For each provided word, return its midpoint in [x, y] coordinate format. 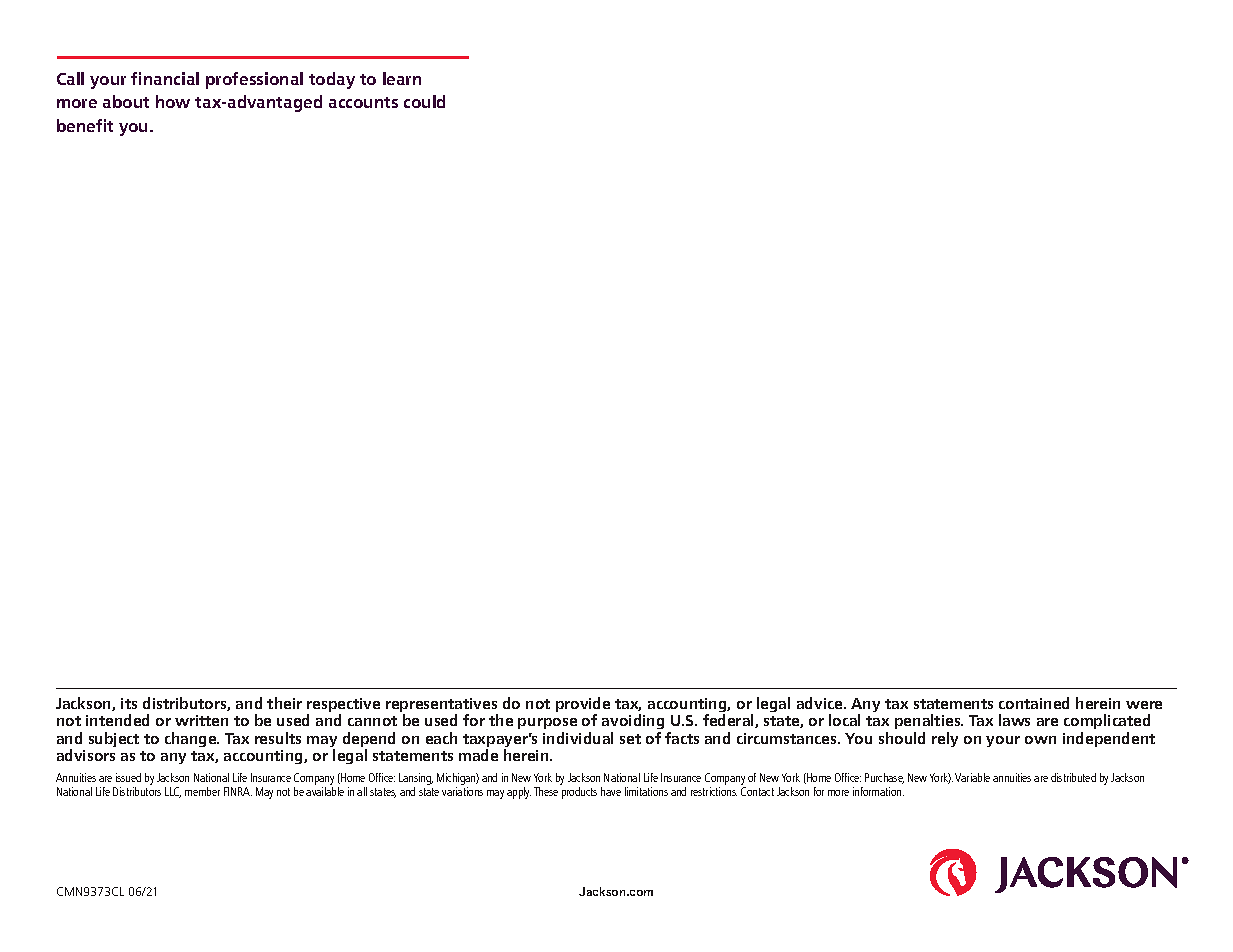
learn [402, 78]
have [611, 791]
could [424, 101]
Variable [972, 777]
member [202, 791]
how [173, 101]
